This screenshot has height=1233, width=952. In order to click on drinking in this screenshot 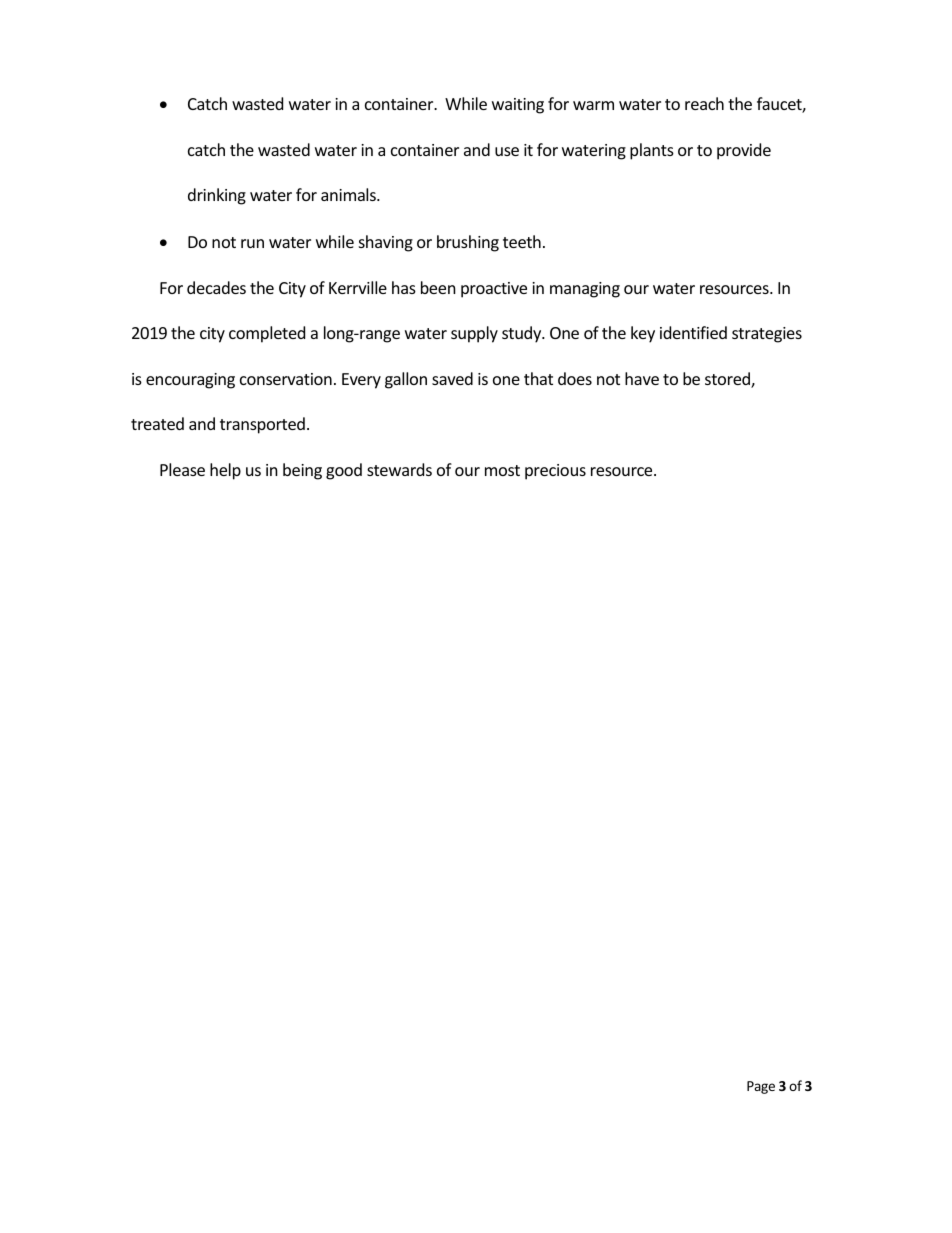, I will do `click(217, 196)`.
